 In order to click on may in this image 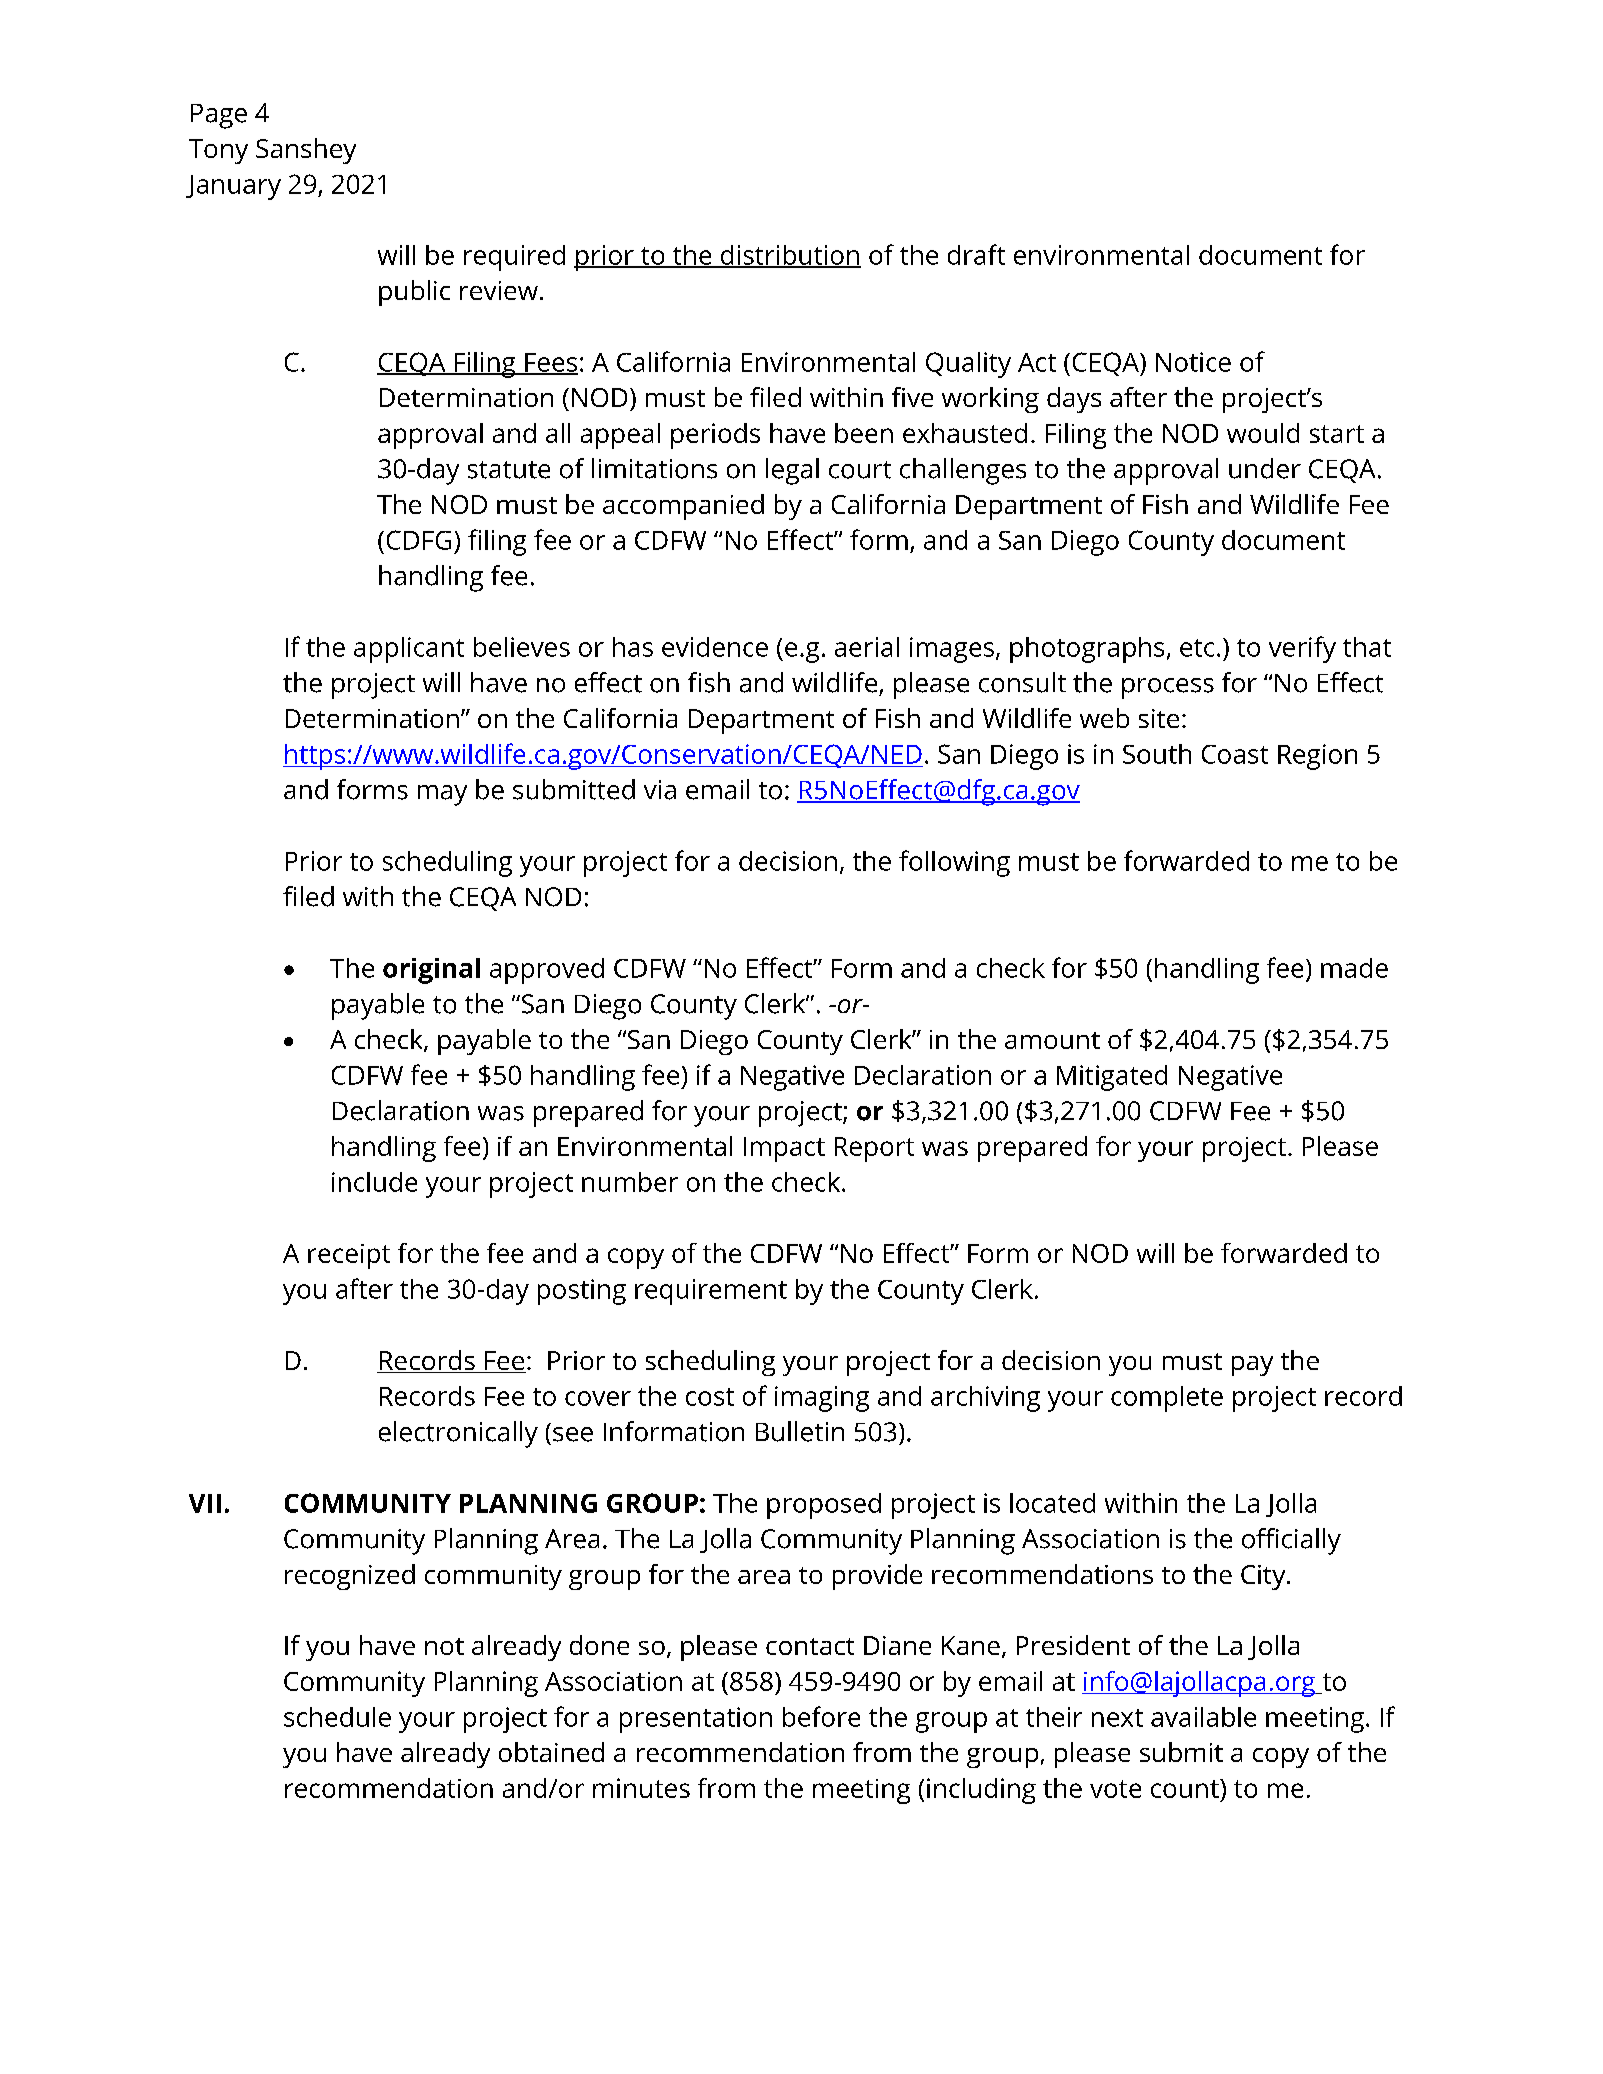, I will do `click(442, 795)`.
